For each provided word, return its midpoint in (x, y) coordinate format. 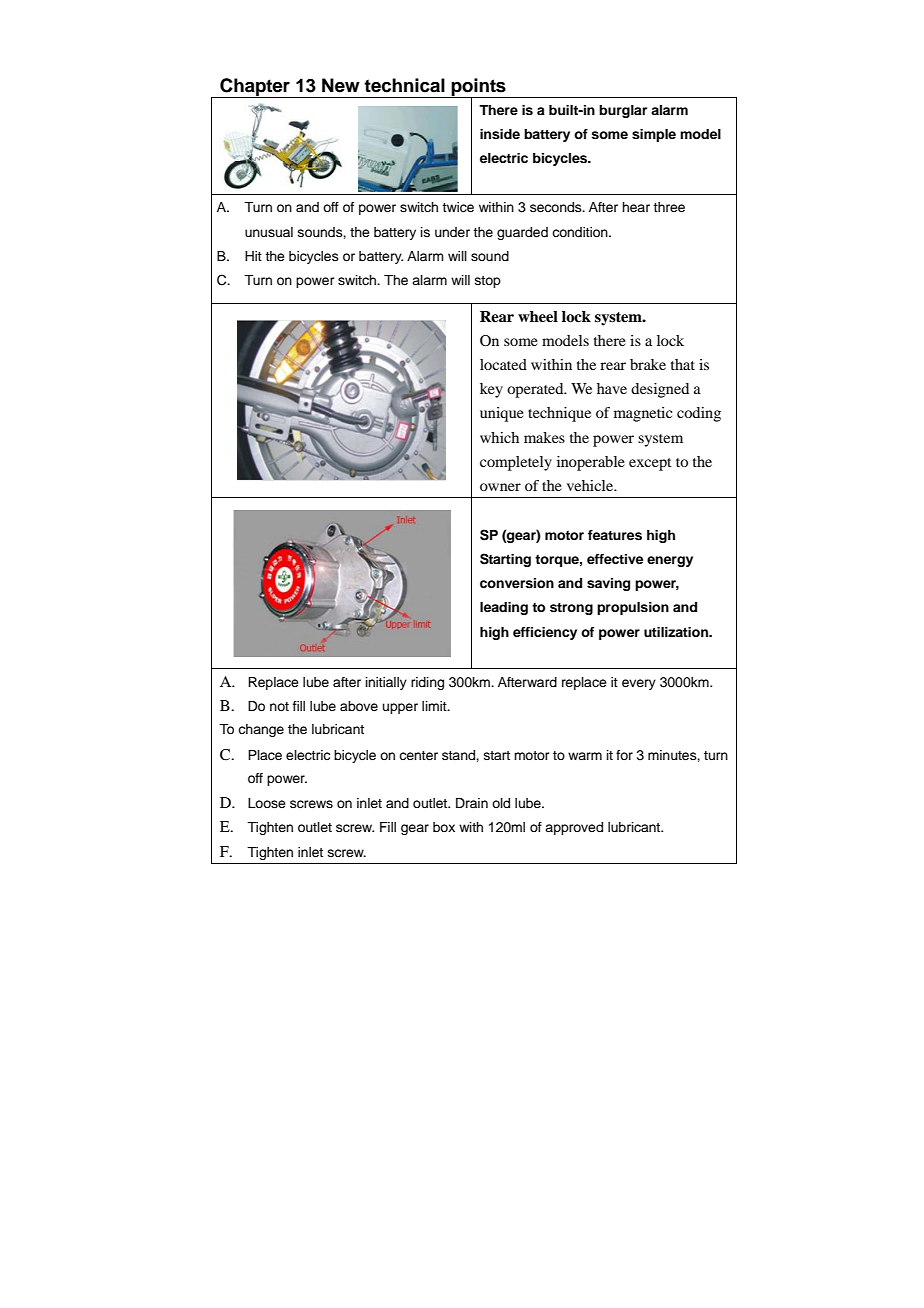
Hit (253, 256)
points (478, 88)
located (503, 364)
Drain (472, 803)
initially (386, 683)
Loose (267, 803)
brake (648, 364)
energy (670, 561)
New (341, 85)
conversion (517, 583)
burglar (623, 111)
